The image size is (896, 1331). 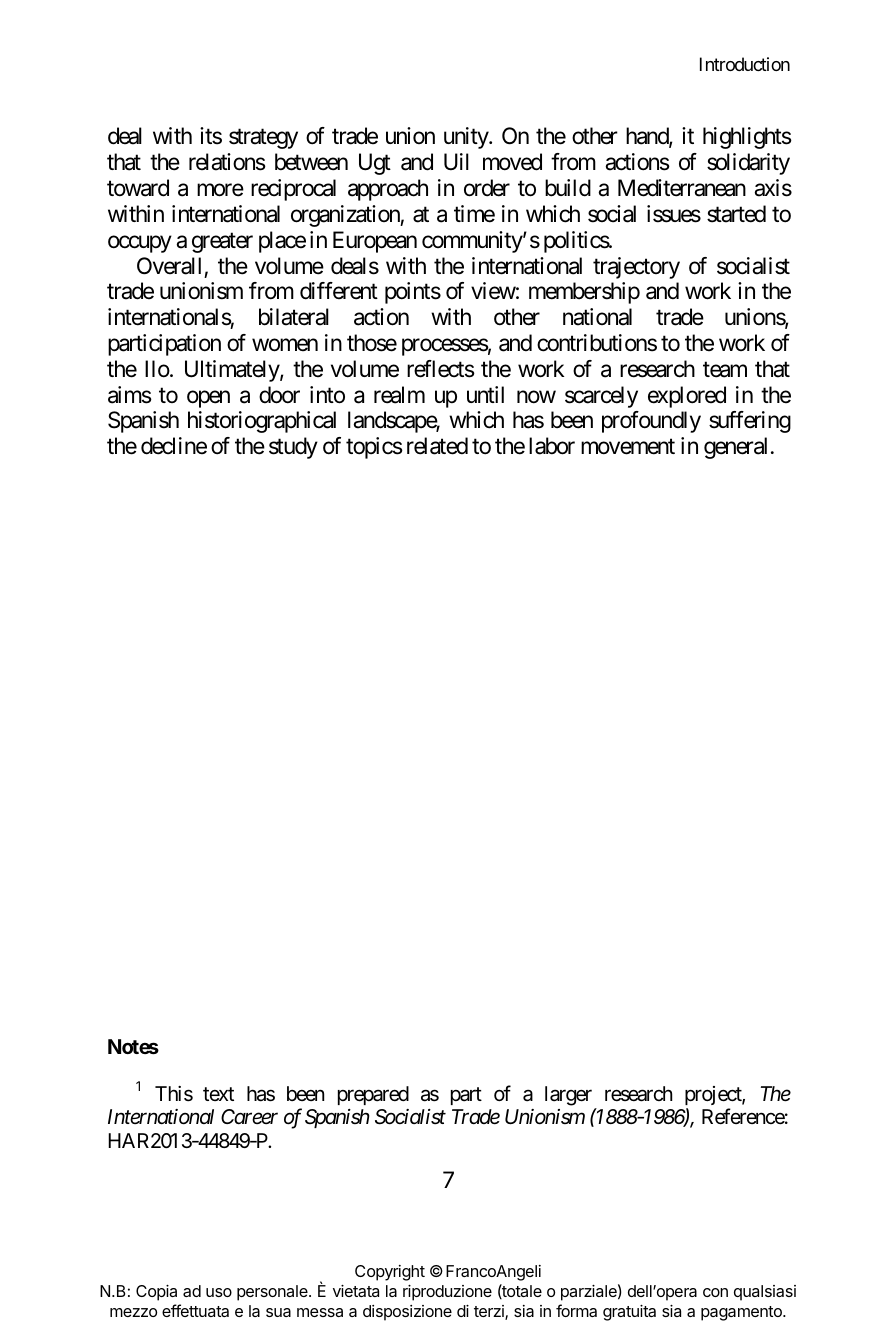 I want to click on historiographical, so click(x=262, y=422).
